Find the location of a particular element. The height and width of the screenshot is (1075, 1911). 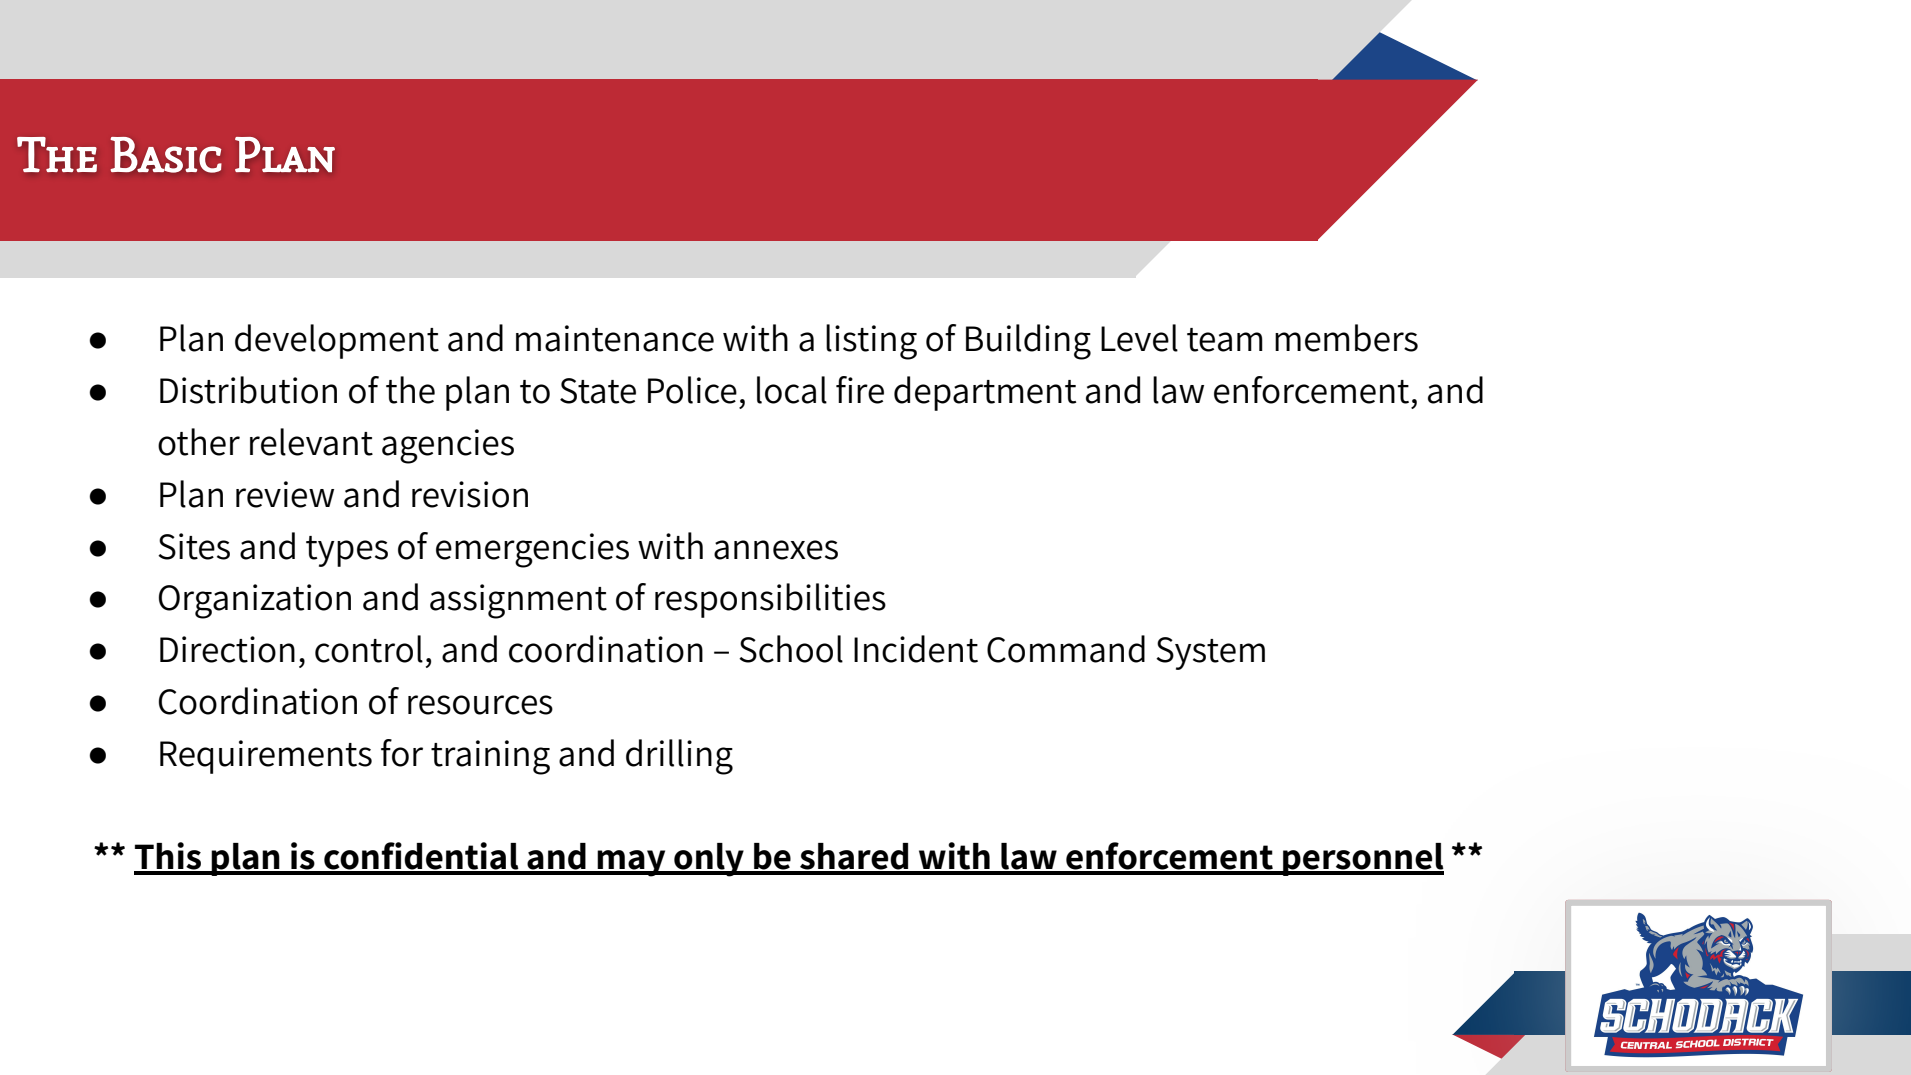

responsibilities is located at coordinates (770, 600).
